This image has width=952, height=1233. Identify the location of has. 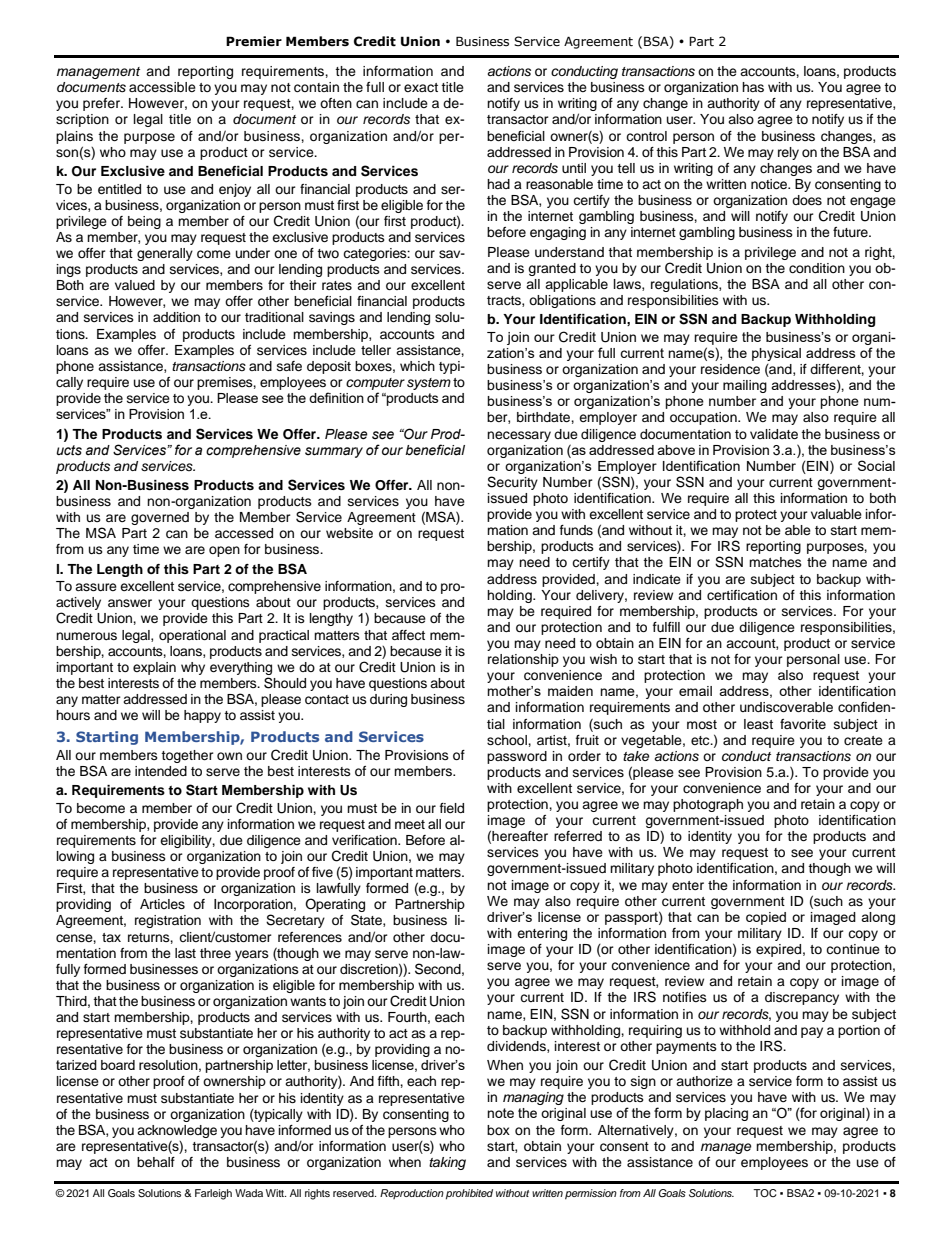
(753, 87).
